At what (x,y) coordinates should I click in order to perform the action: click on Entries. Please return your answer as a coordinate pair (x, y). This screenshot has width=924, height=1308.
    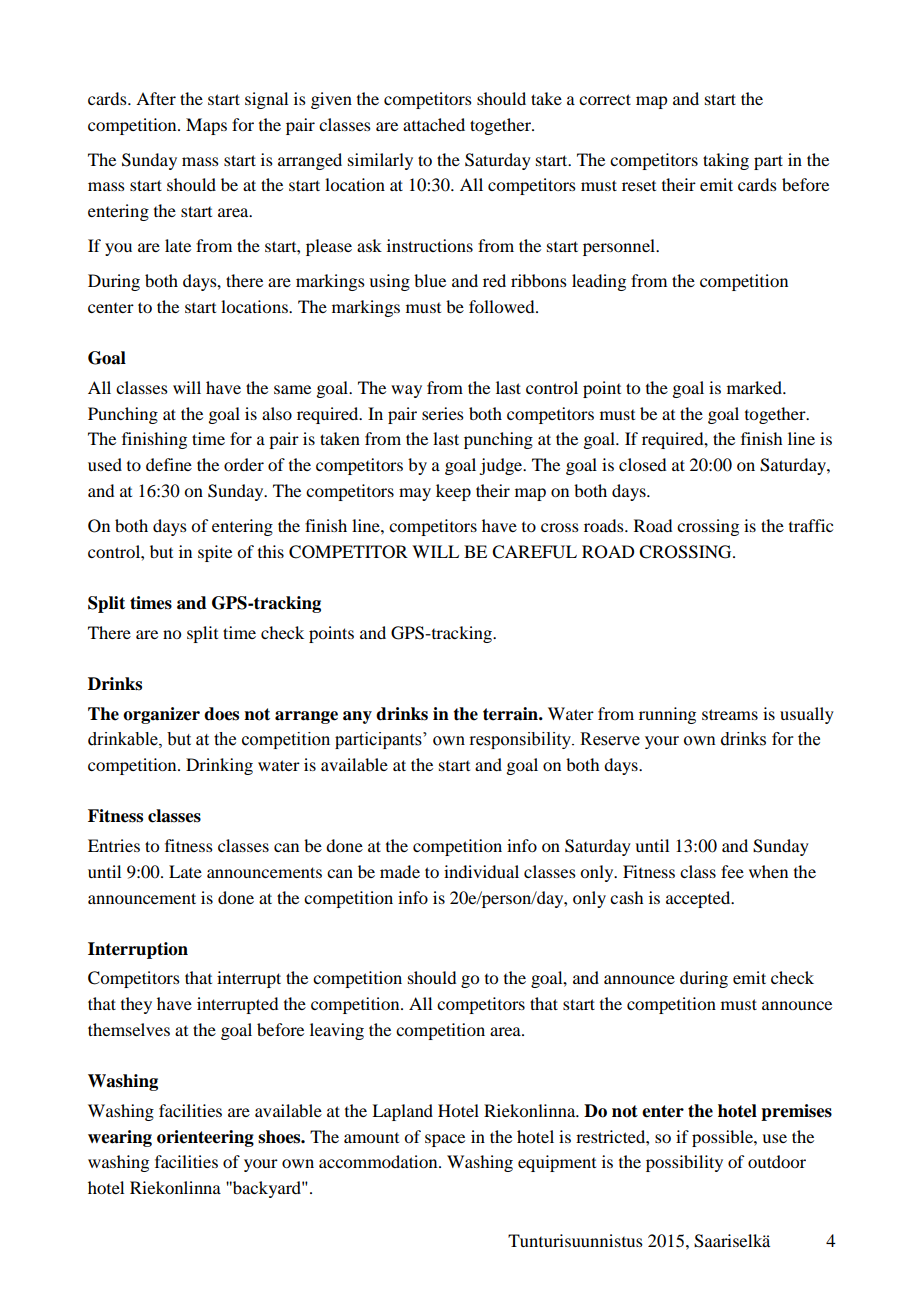
    Looking at the image, I should click on (114, 845).
